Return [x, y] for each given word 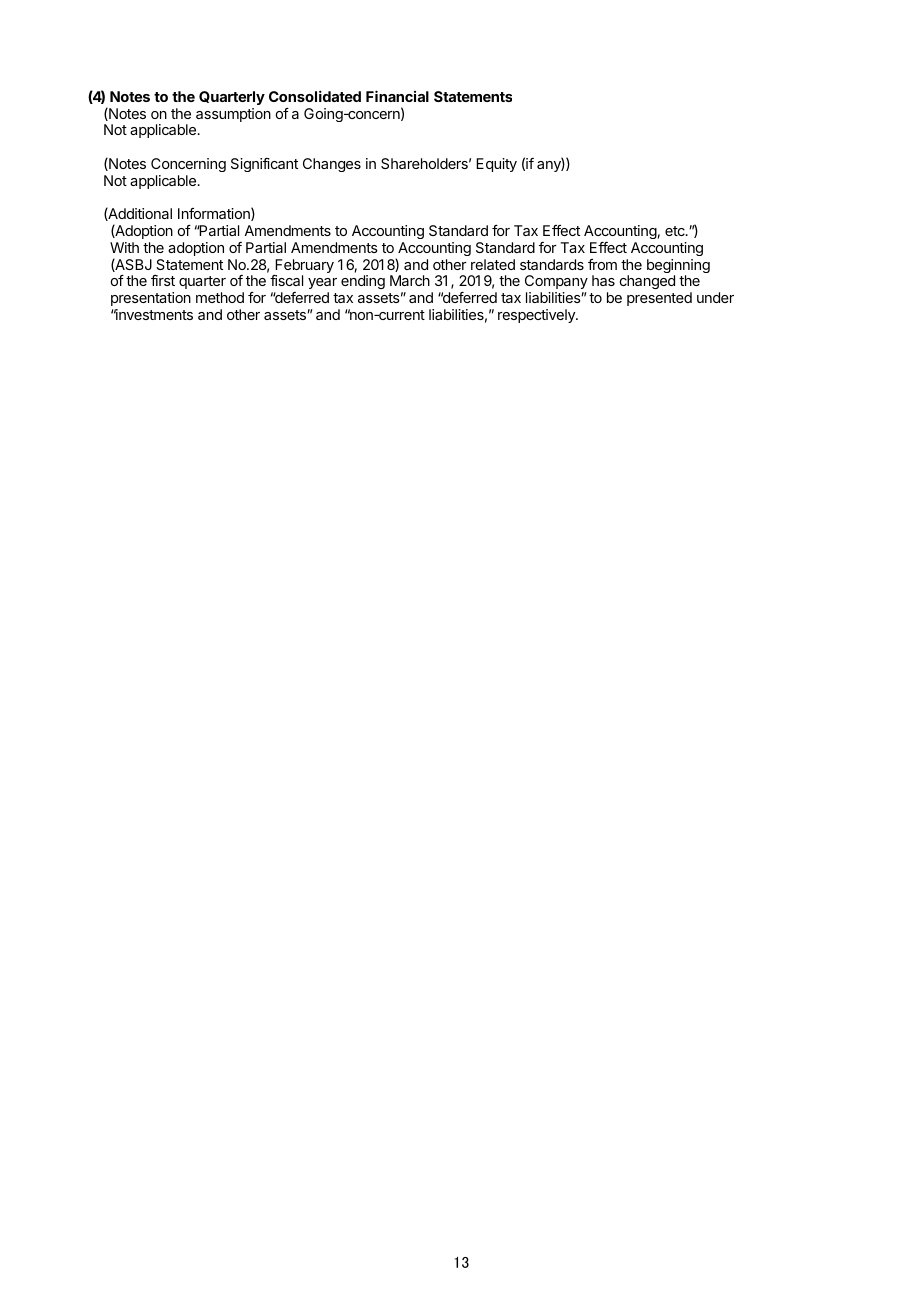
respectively [537, 316]
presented [659, 299]
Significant [264, 165]
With [124, 247]
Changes [332, 165]
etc [676, 231]
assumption [233, 115]
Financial [397, 96]
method [220, 297]
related [493, 264]
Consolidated [315, 96]
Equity [496, 165]
